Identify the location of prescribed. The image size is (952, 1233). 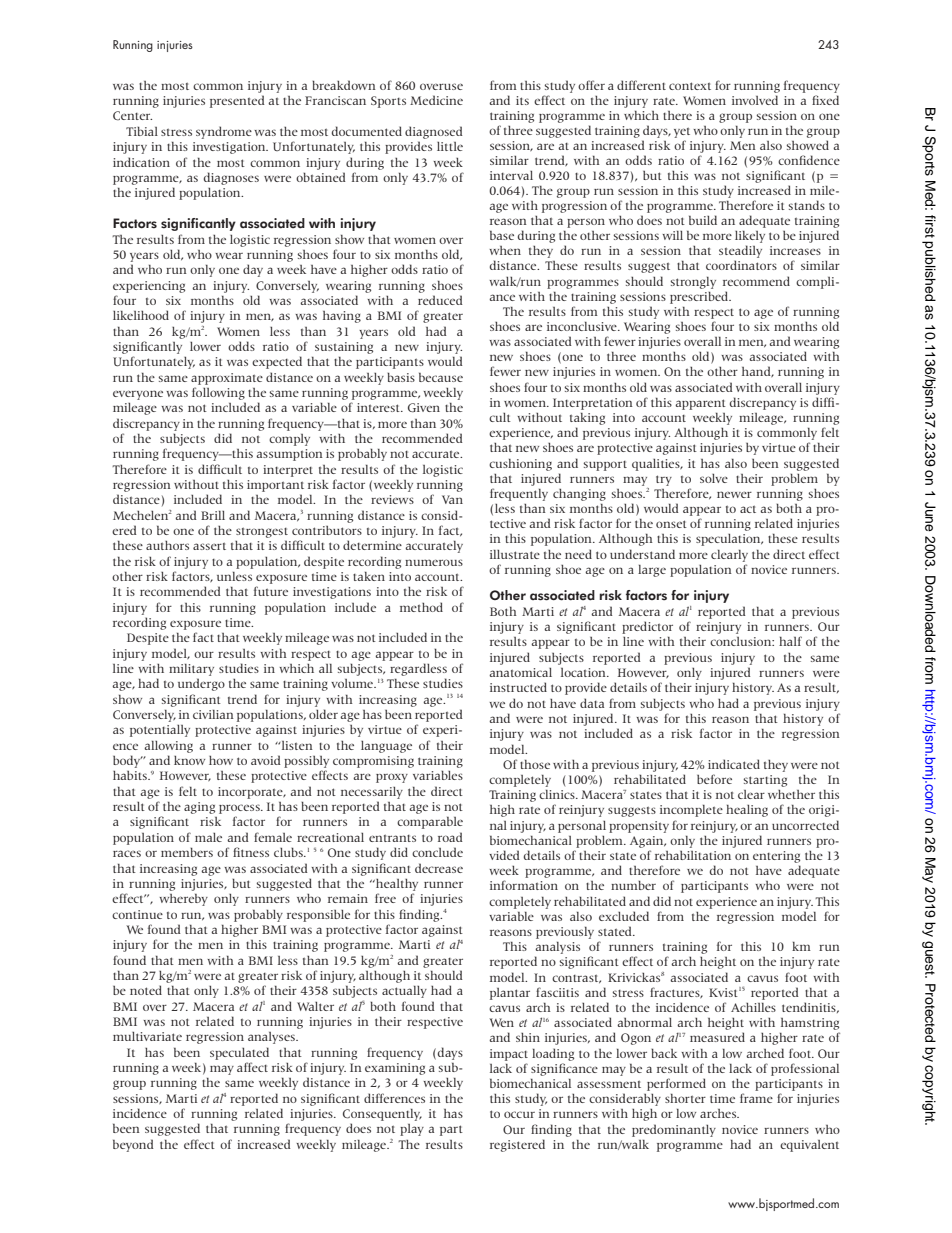
(700, 297).
